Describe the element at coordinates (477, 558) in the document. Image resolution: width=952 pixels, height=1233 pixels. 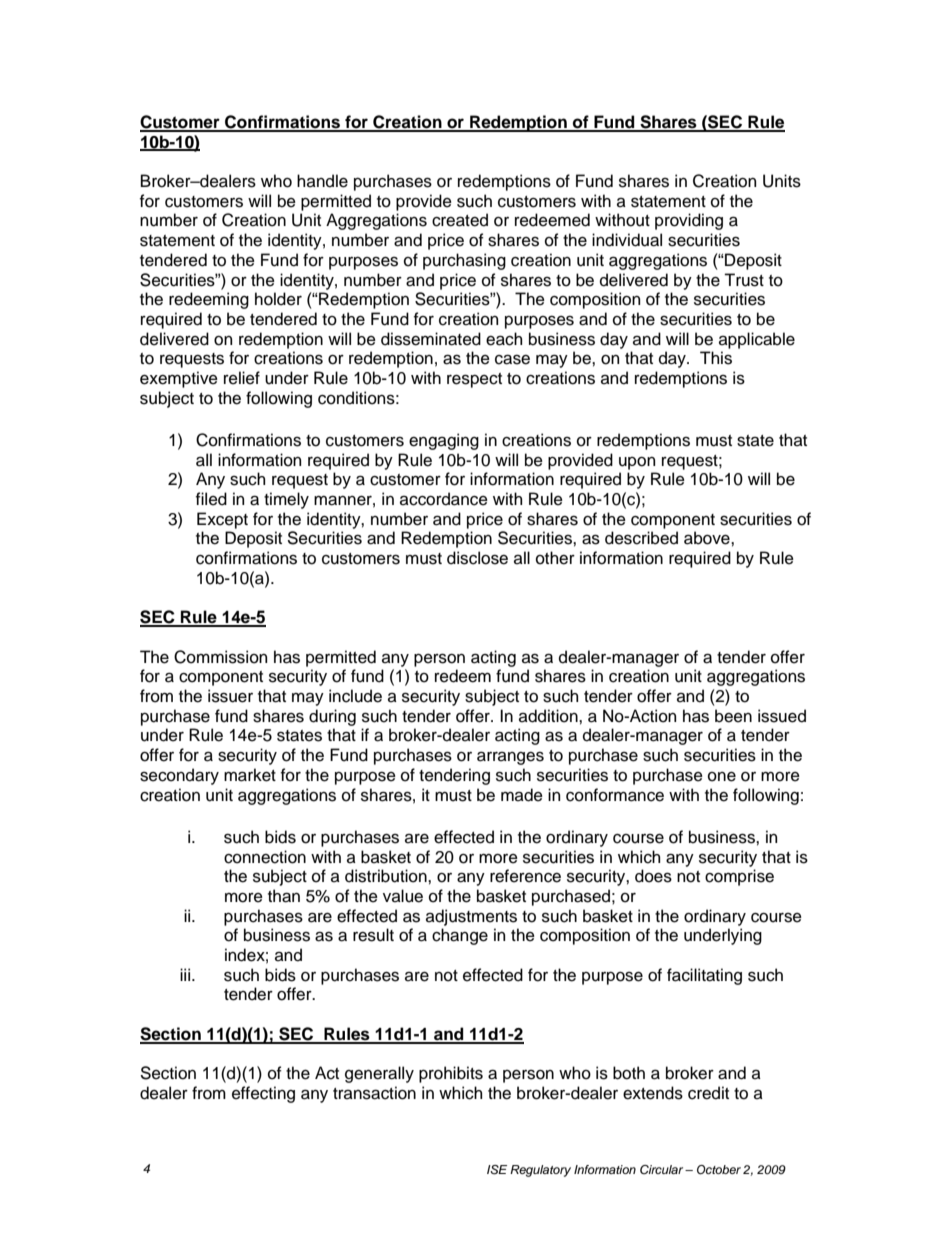
I see `disclose` at that location.
